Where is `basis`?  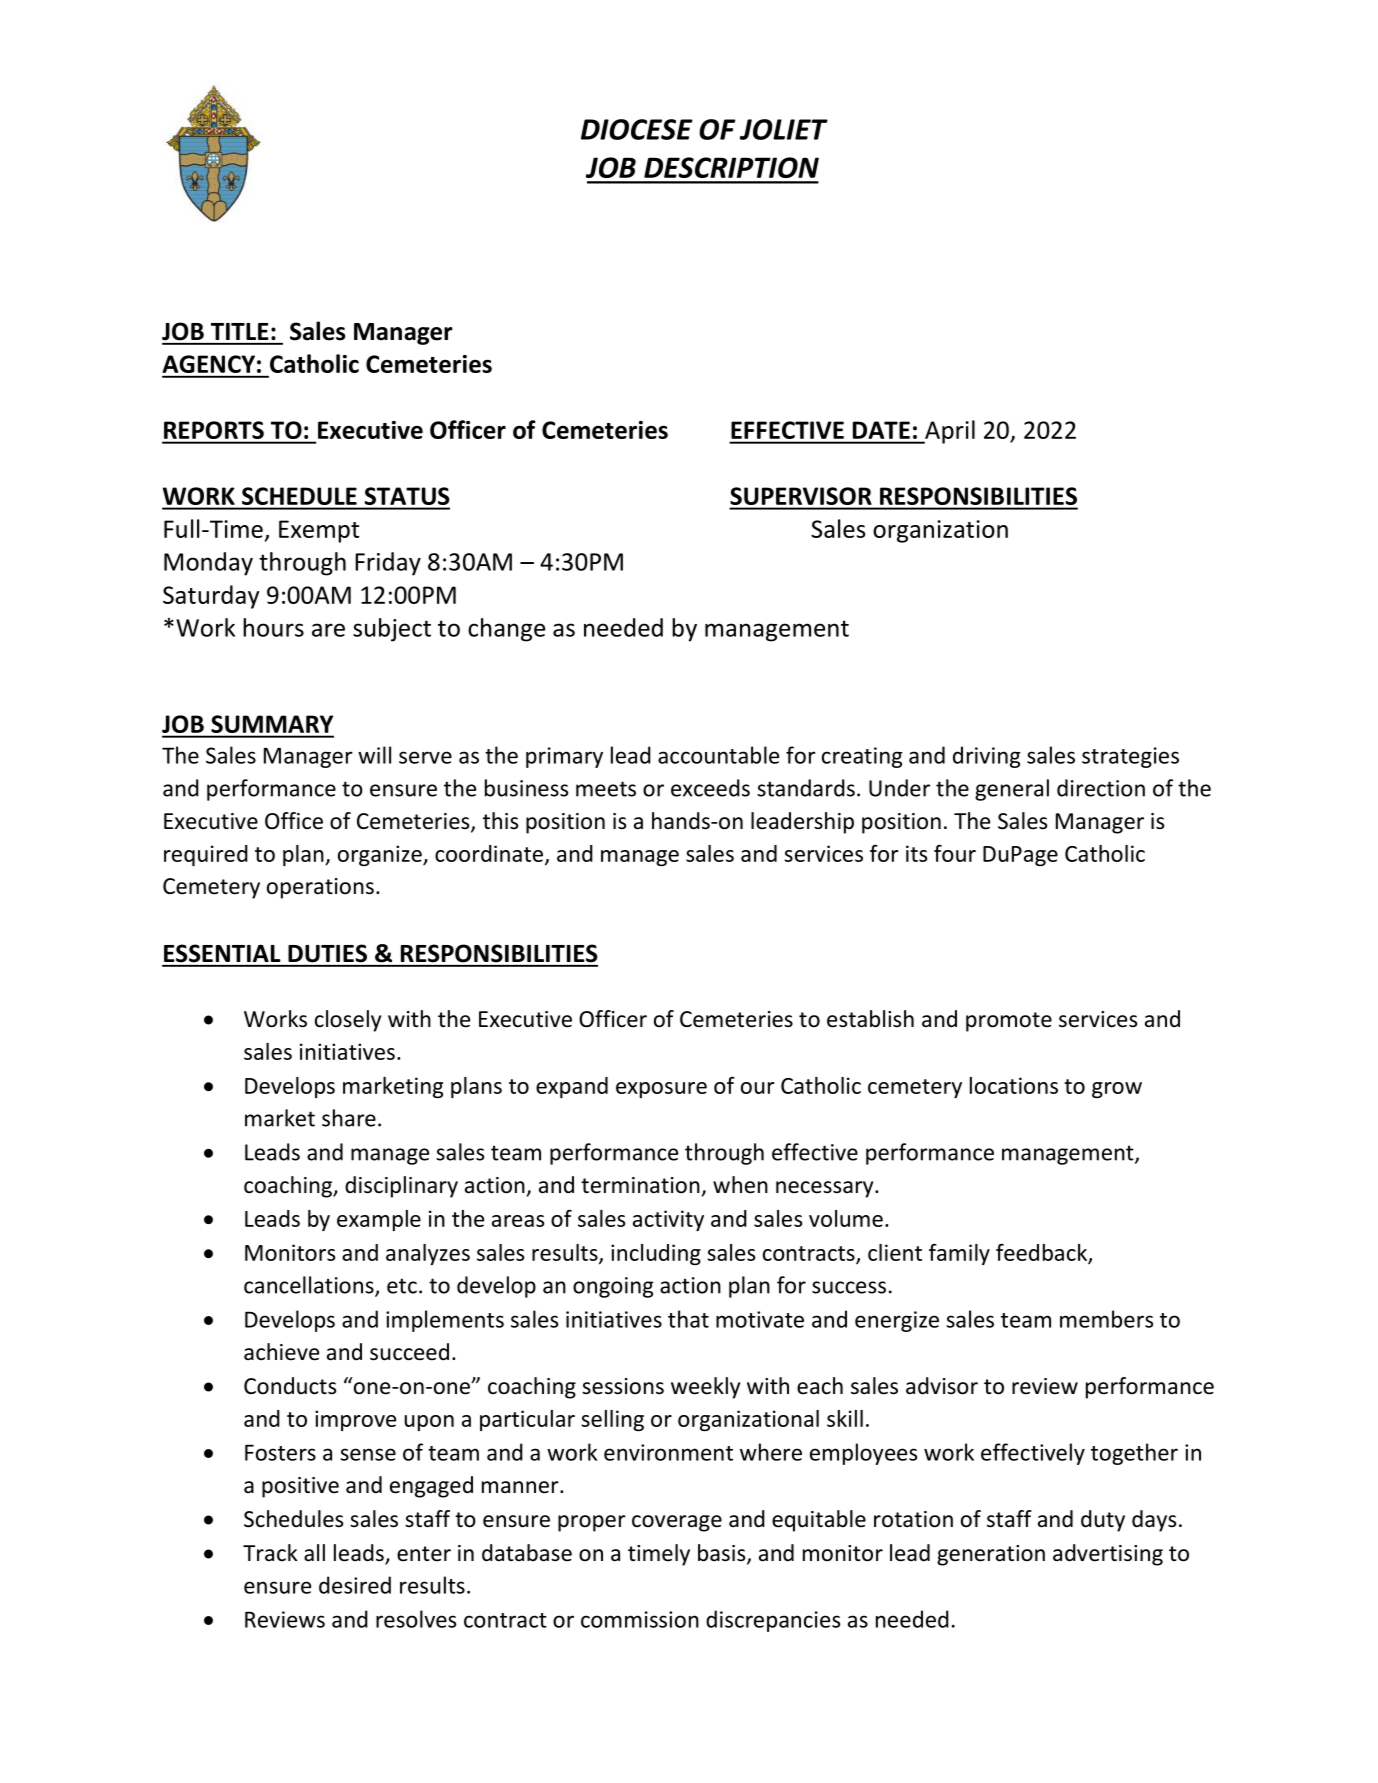
basis is located at coordinates (723, 1554).
